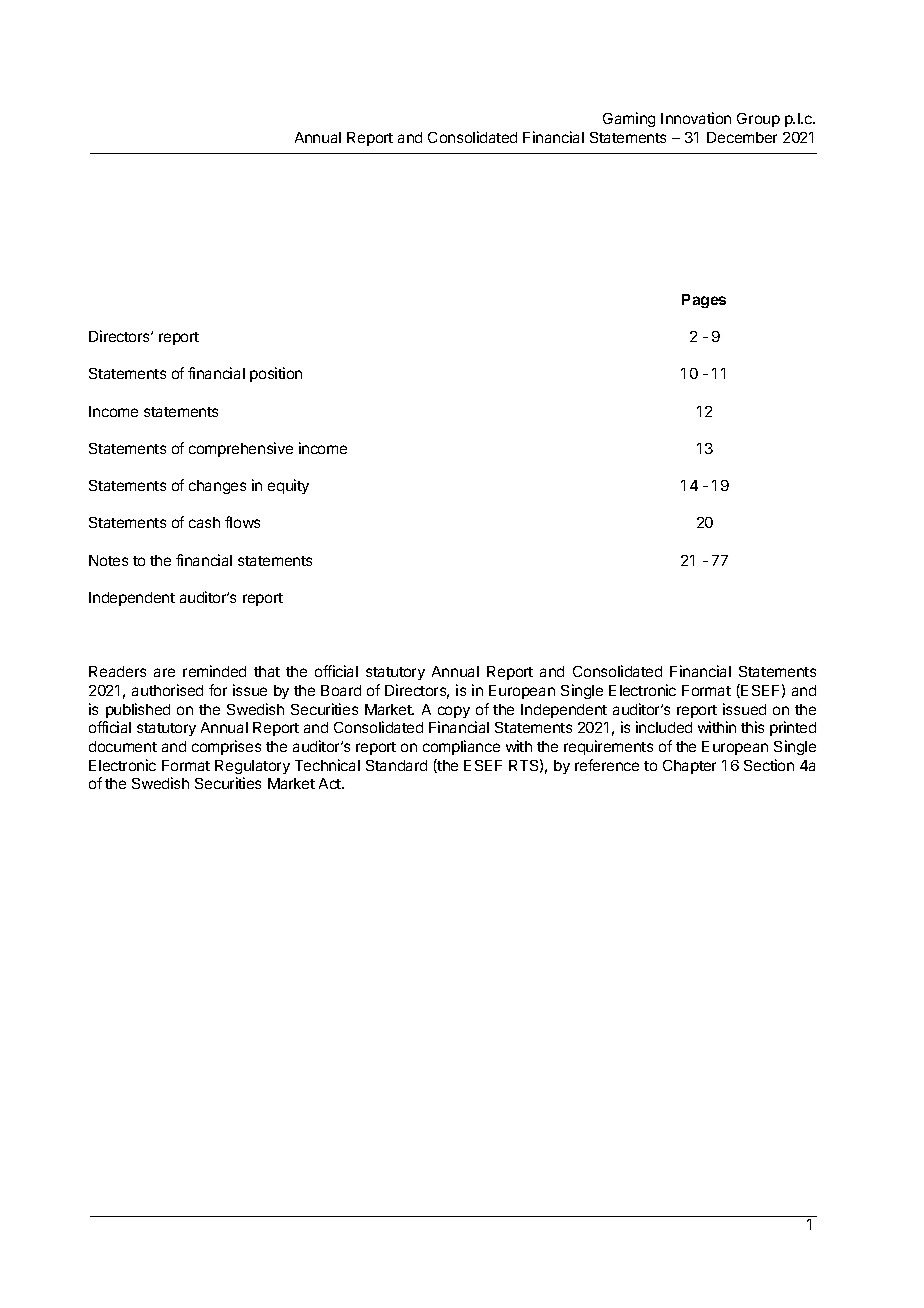  What do you see at coordinates (217, 487) in the page?
I see `changes` at bounding box center [217, 487].
